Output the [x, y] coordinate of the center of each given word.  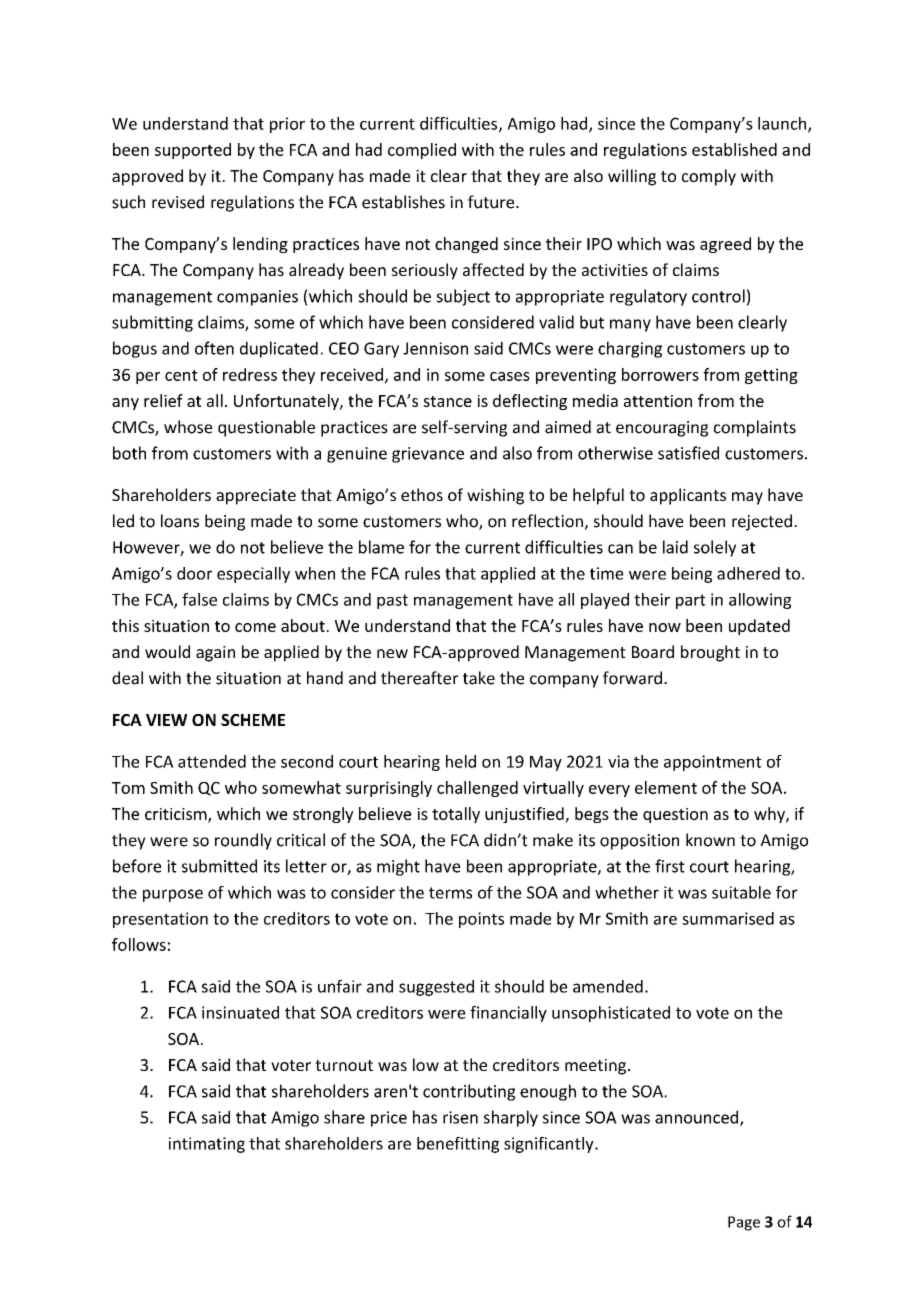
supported [193, 151]
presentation [160, 920]
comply [709, 177]
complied [422, 151]
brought [710, 653]
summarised [728, 918]
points [481, 920]
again [215, 654]
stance [447, 401]
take [479, 678]
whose [188, 427]
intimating [207, 1145]
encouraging [662, 429]
